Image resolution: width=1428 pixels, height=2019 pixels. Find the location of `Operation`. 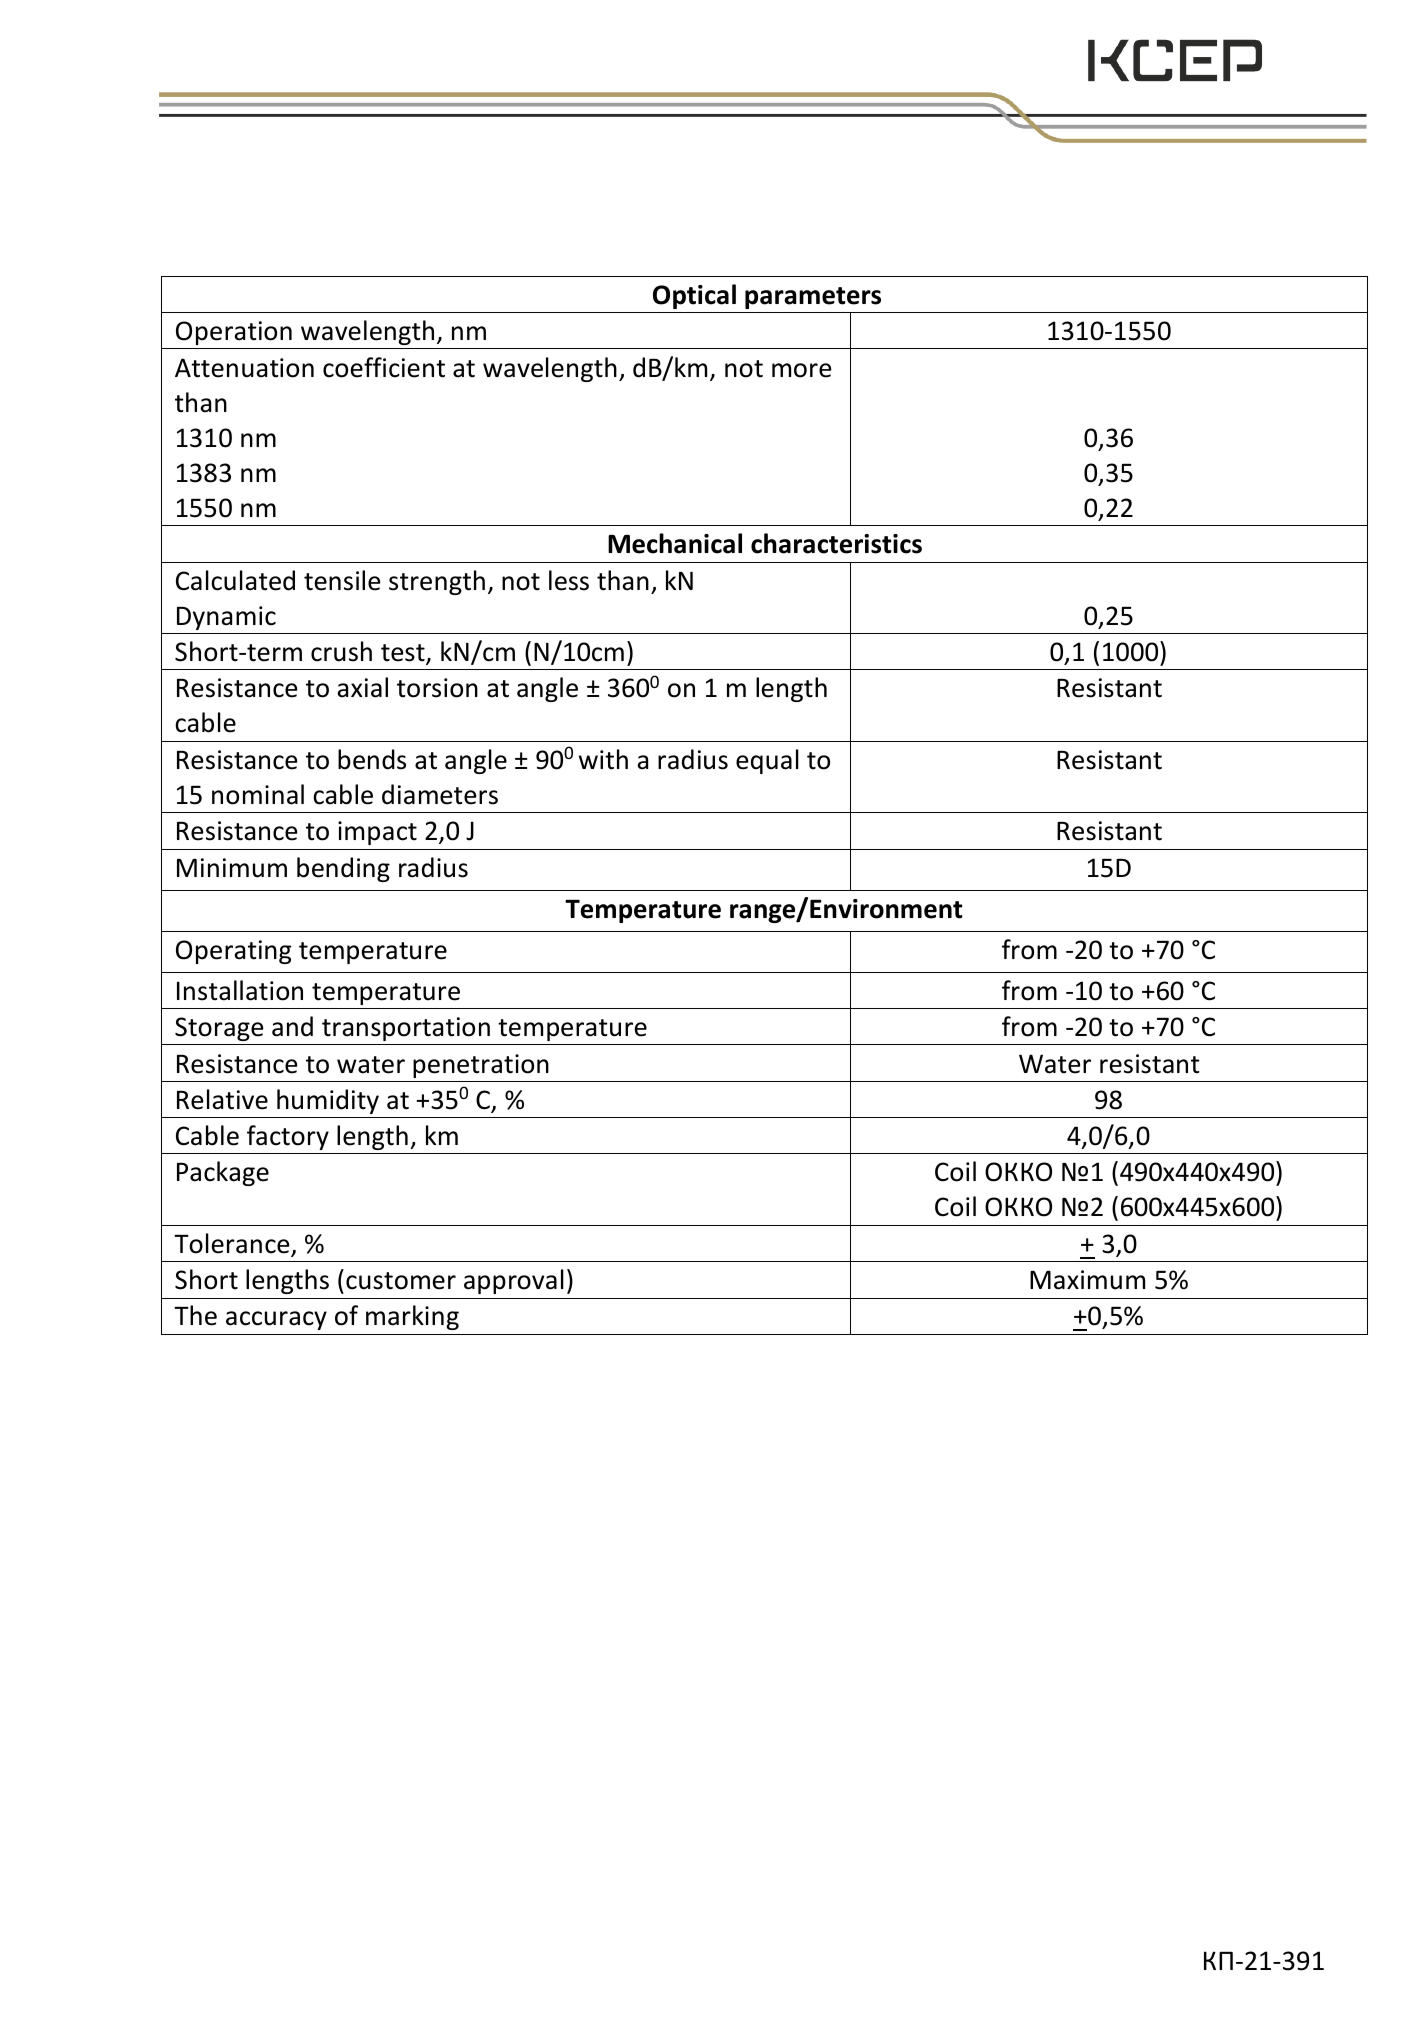

Operation is located at coordinates (234, 333).
